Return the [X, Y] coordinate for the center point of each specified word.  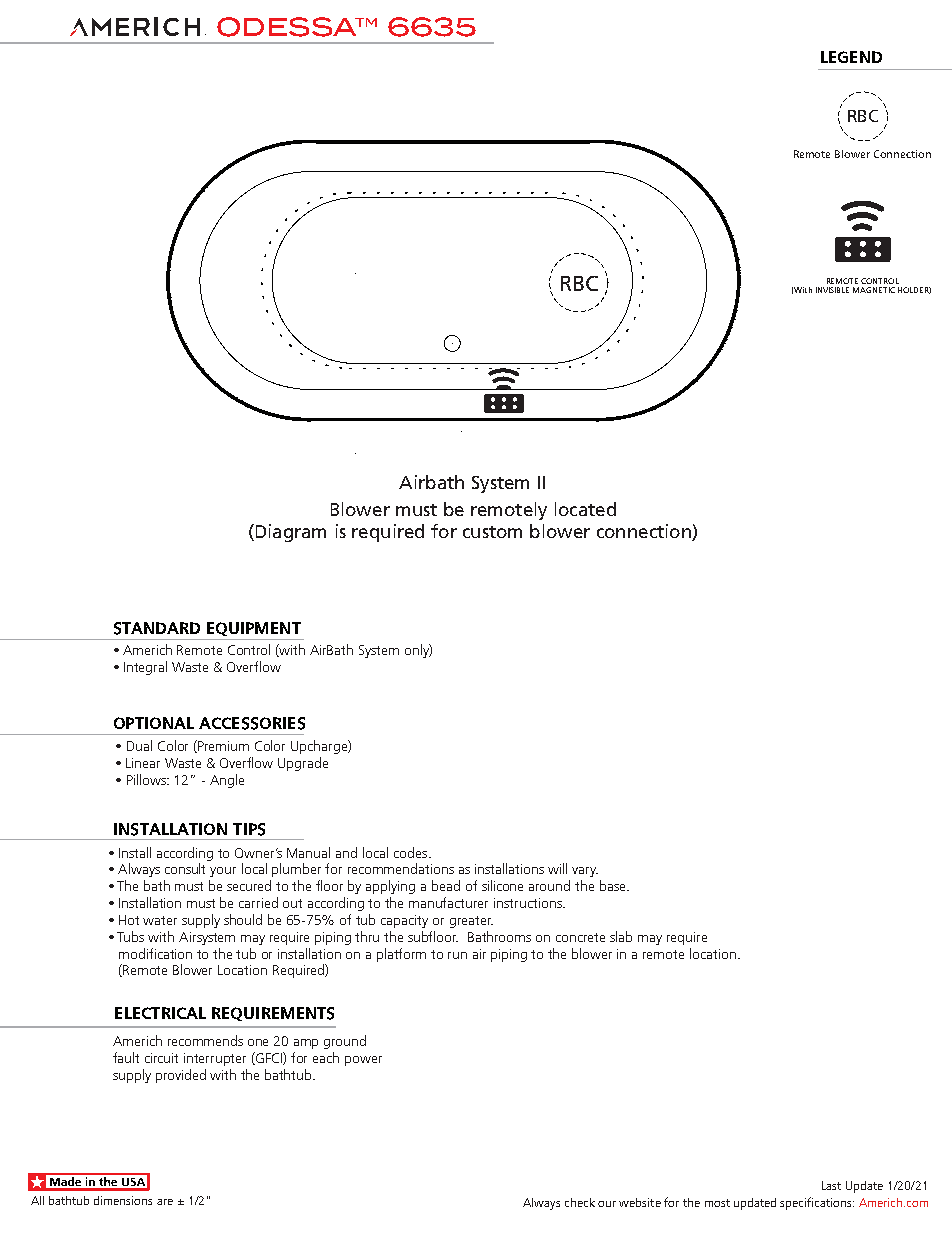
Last [831, 1185]
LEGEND [851, 57]
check [580, 1202]
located [585, 509]
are [165, 1202]
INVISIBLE [832, 290]
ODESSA [288, 27]
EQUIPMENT [254, 629]
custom [492, 532]
